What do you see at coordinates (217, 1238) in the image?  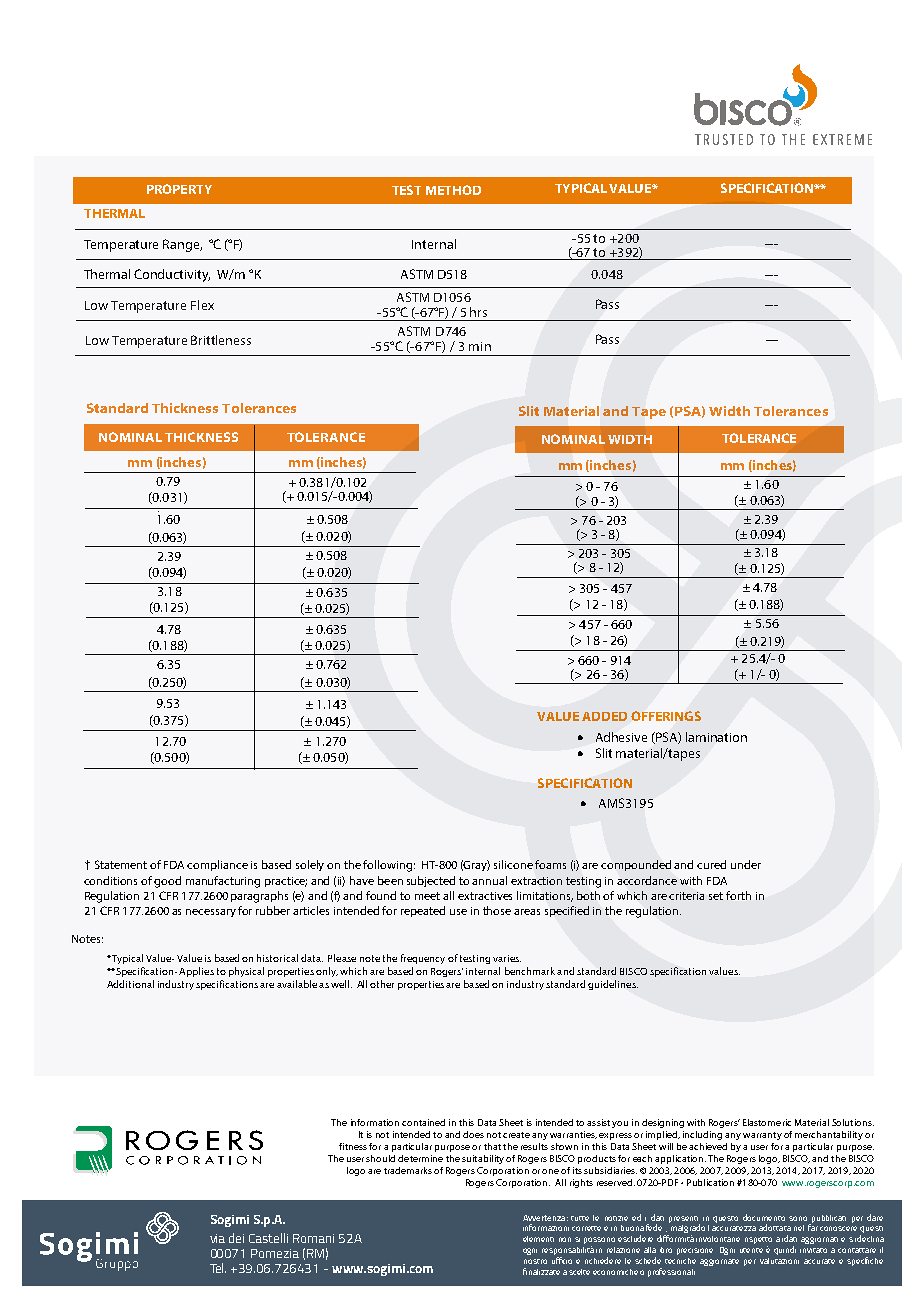 I see `via` at bounding box center [217, 1238].
